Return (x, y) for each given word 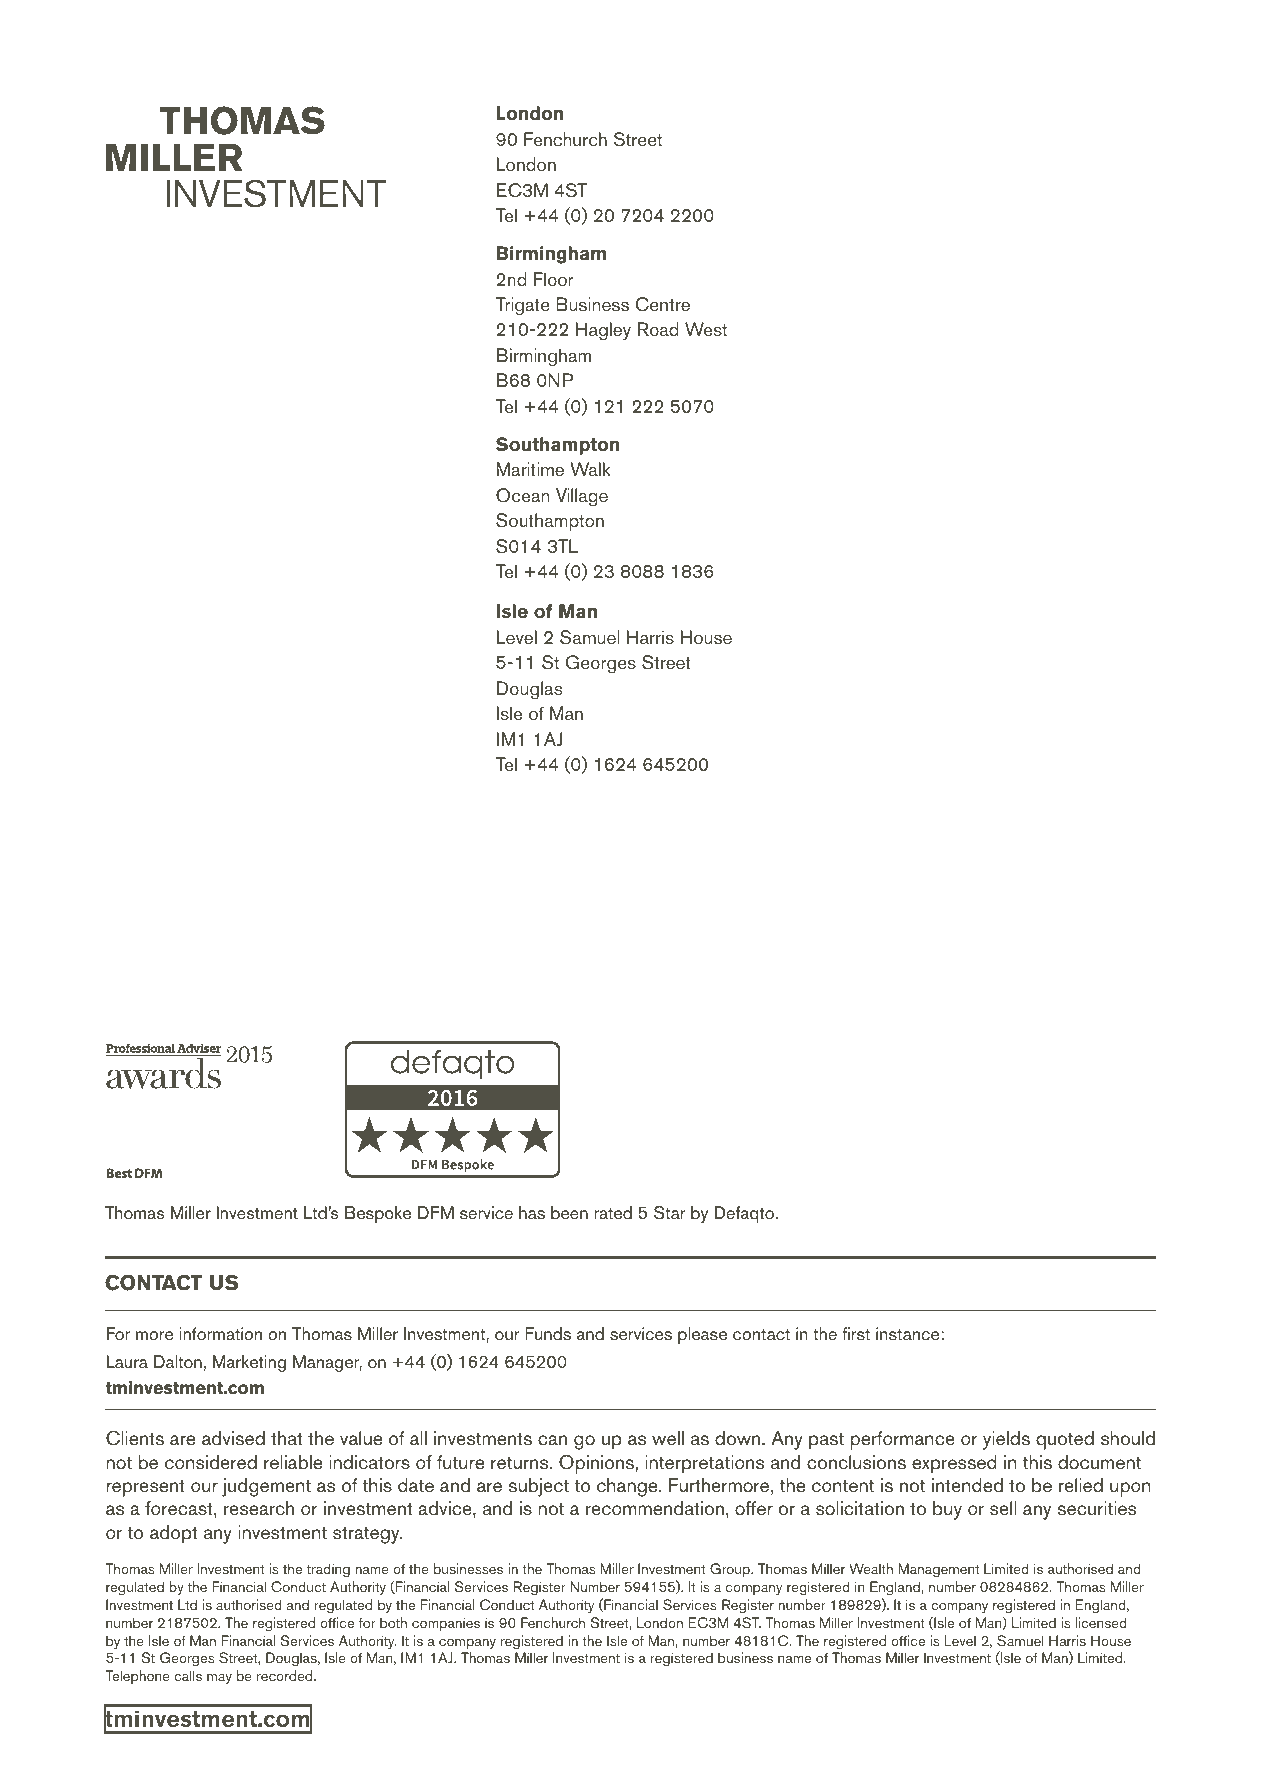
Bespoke (378, 1214)
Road (657, 329)
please (702, 1335)
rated (613, 1213)
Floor (554, 279)
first (856, 1333)
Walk (590, 469)
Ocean (522, 495)
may (219, 1679)
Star (670, 1213)
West (706, 329)
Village (582, 497)
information (221, 1334)
